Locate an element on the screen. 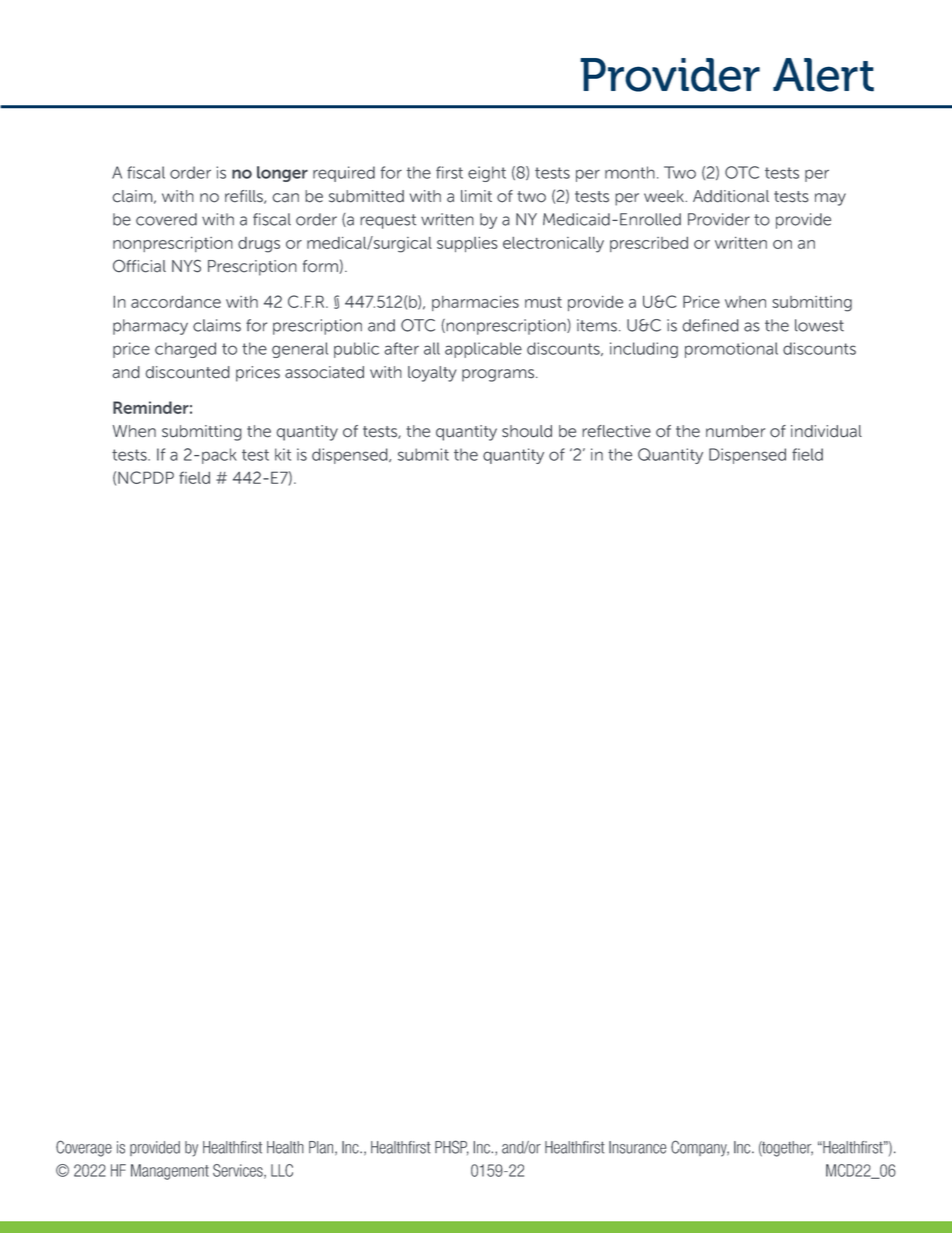  LLC is located at coordinates (282, 1170).
